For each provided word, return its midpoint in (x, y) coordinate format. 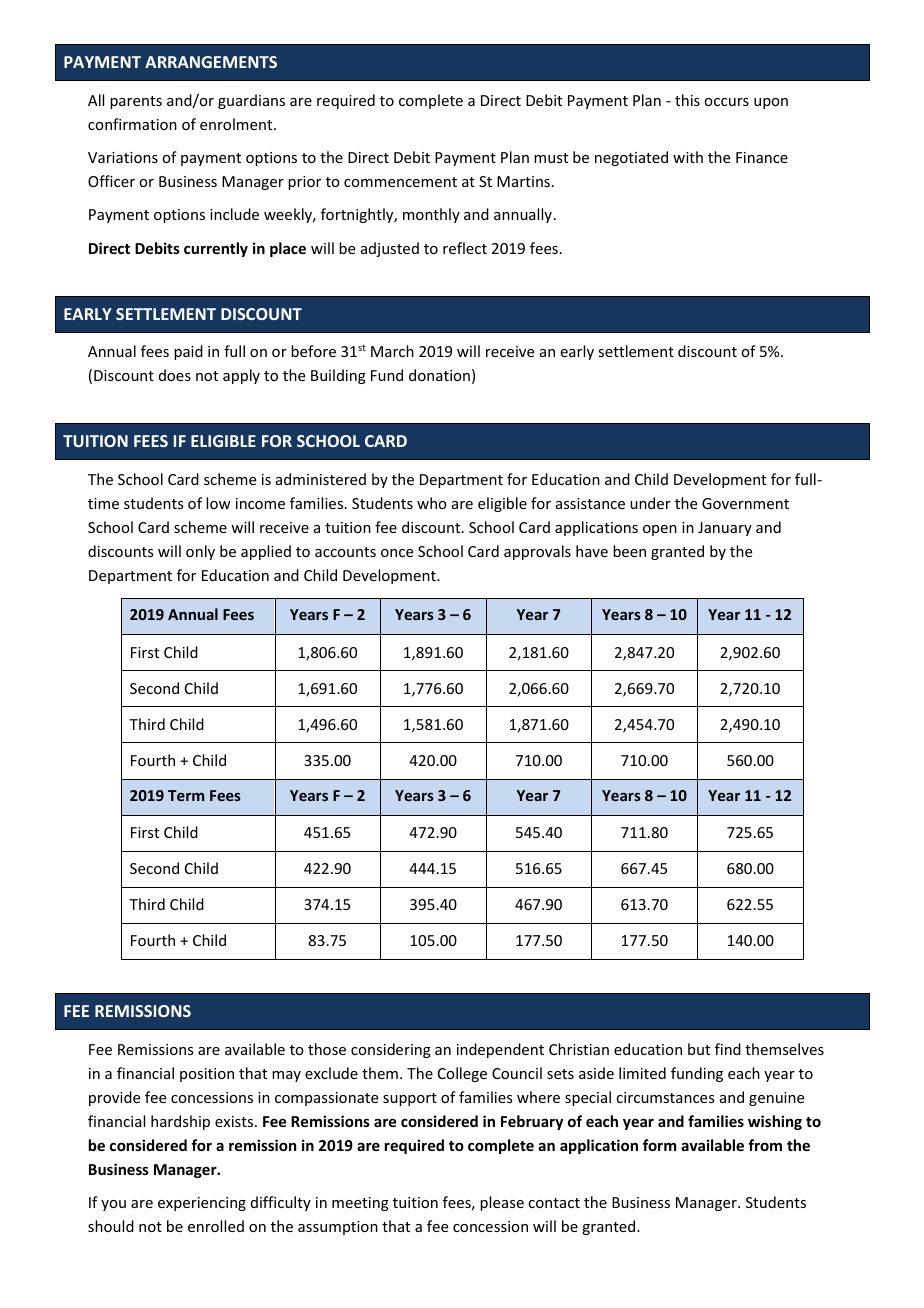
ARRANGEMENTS (211, 62)
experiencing (202, 1204)
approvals (537, 552)
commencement (400, 182)
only (200, 552)
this (687, 100)
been (629, 551)
